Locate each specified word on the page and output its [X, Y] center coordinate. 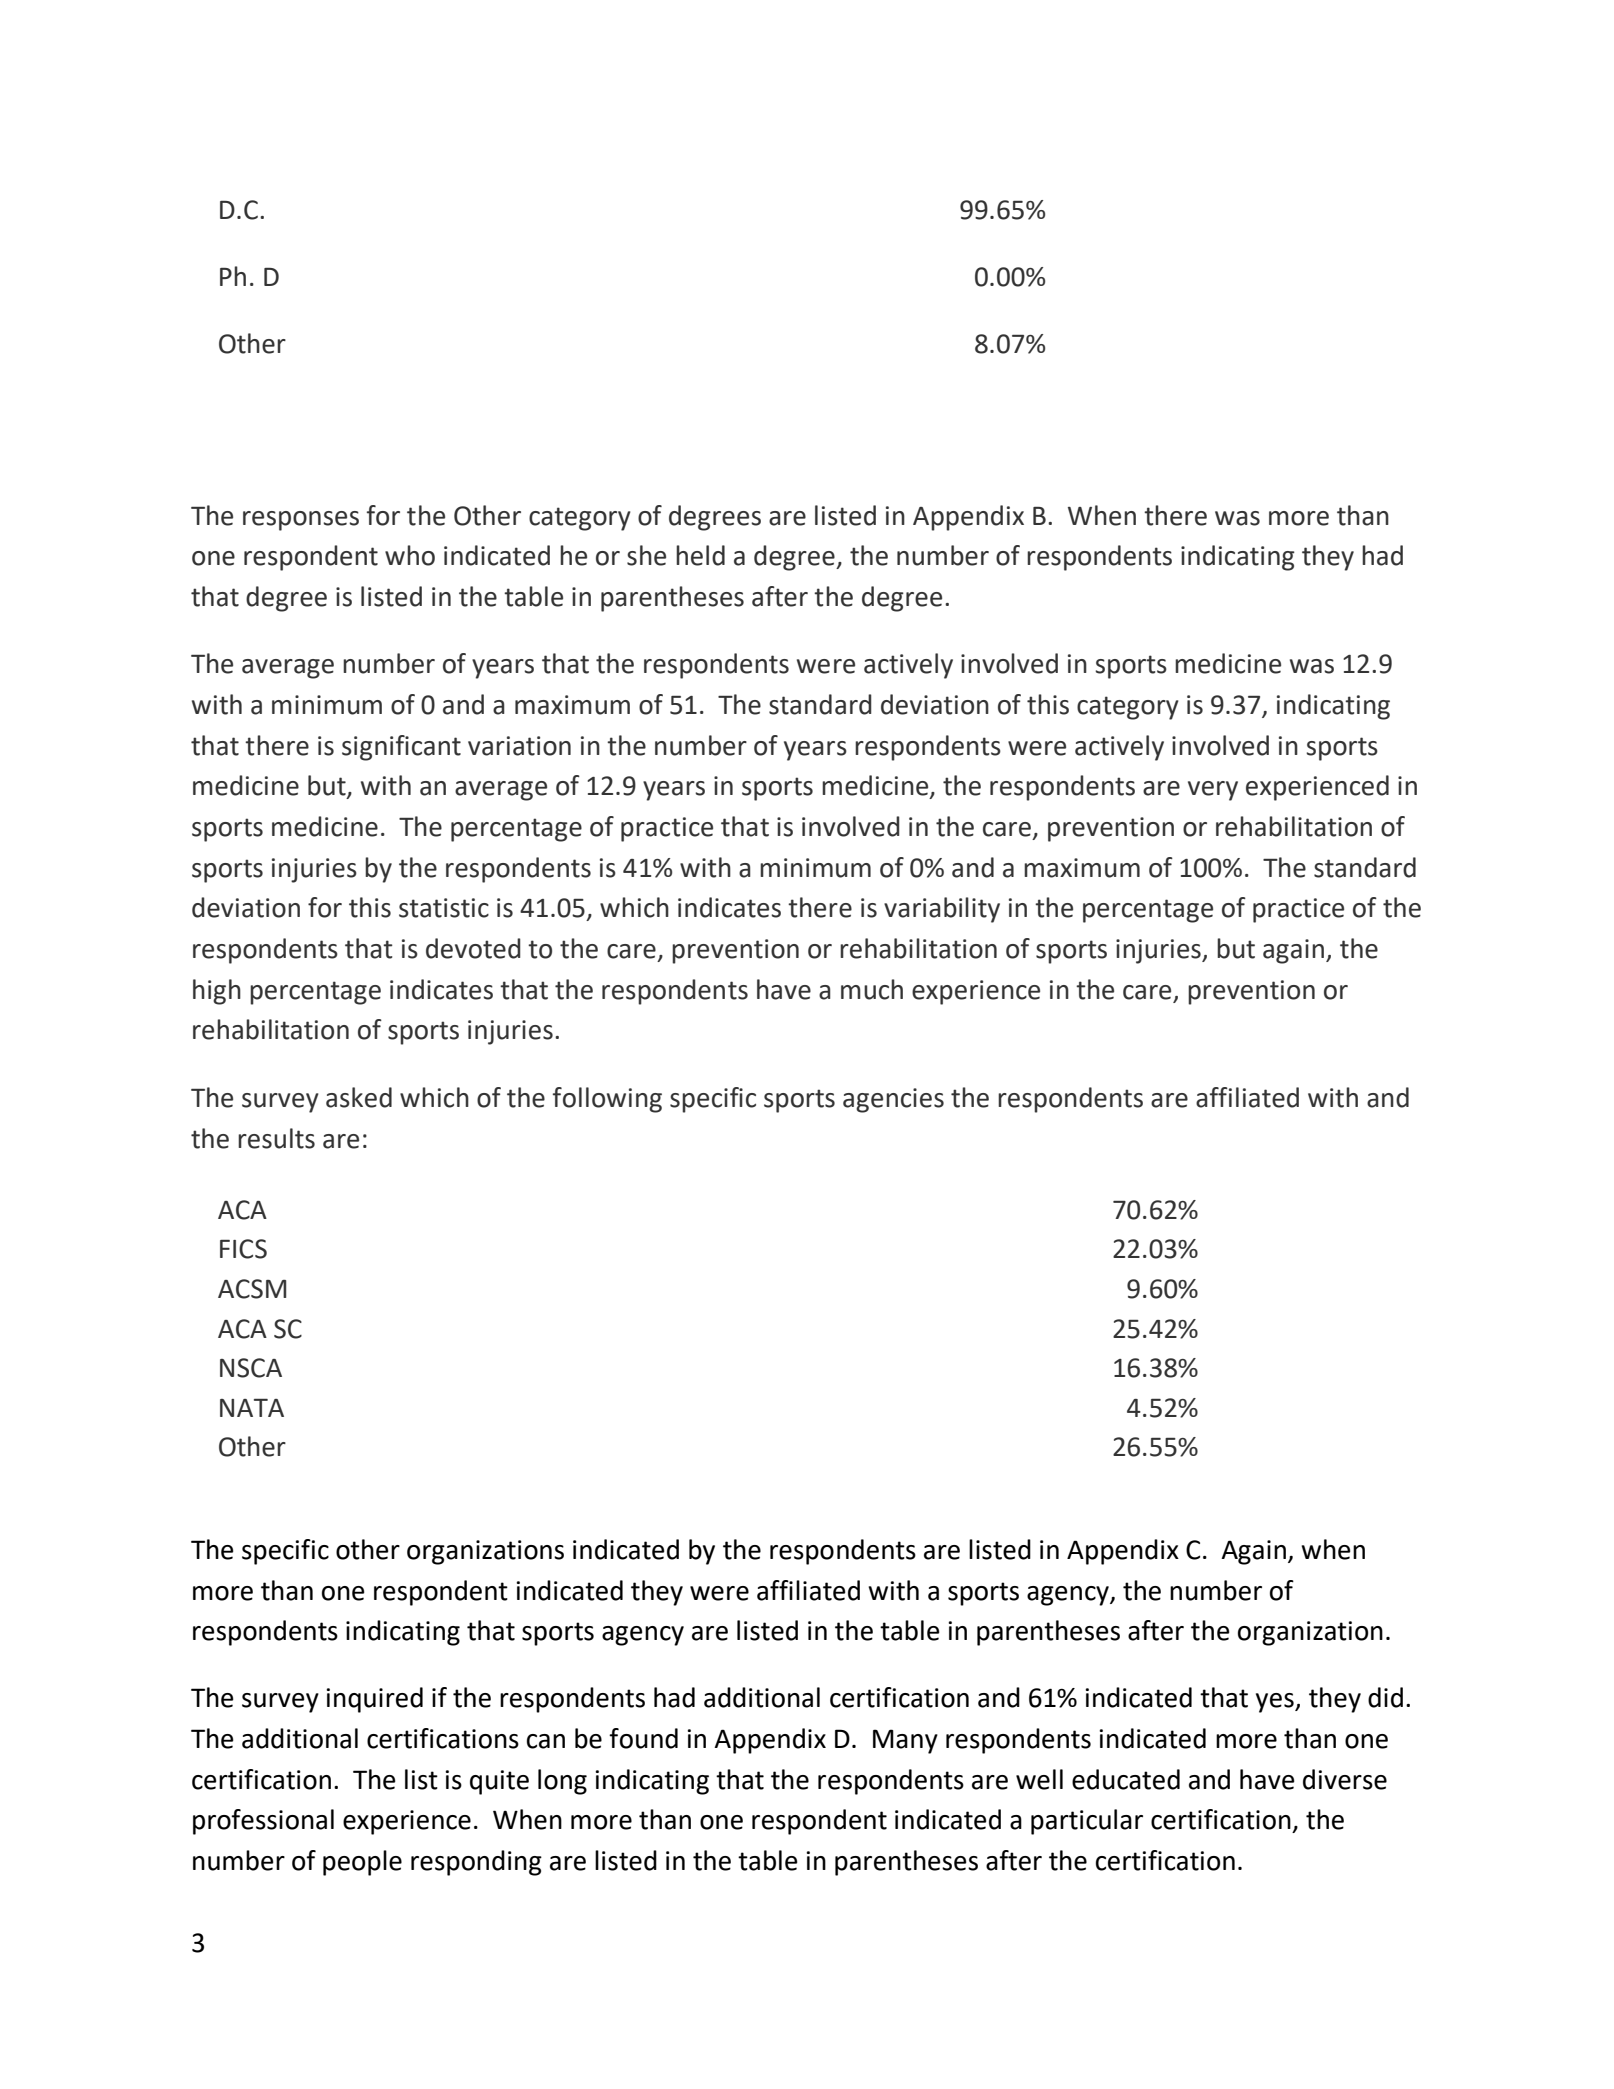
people [362, 1863]
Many [905, 1741]
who [410, 555]
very [1213, 791]
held [700, 555]
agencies [893, 1100]
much [872, 989]
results [276, 1138]
